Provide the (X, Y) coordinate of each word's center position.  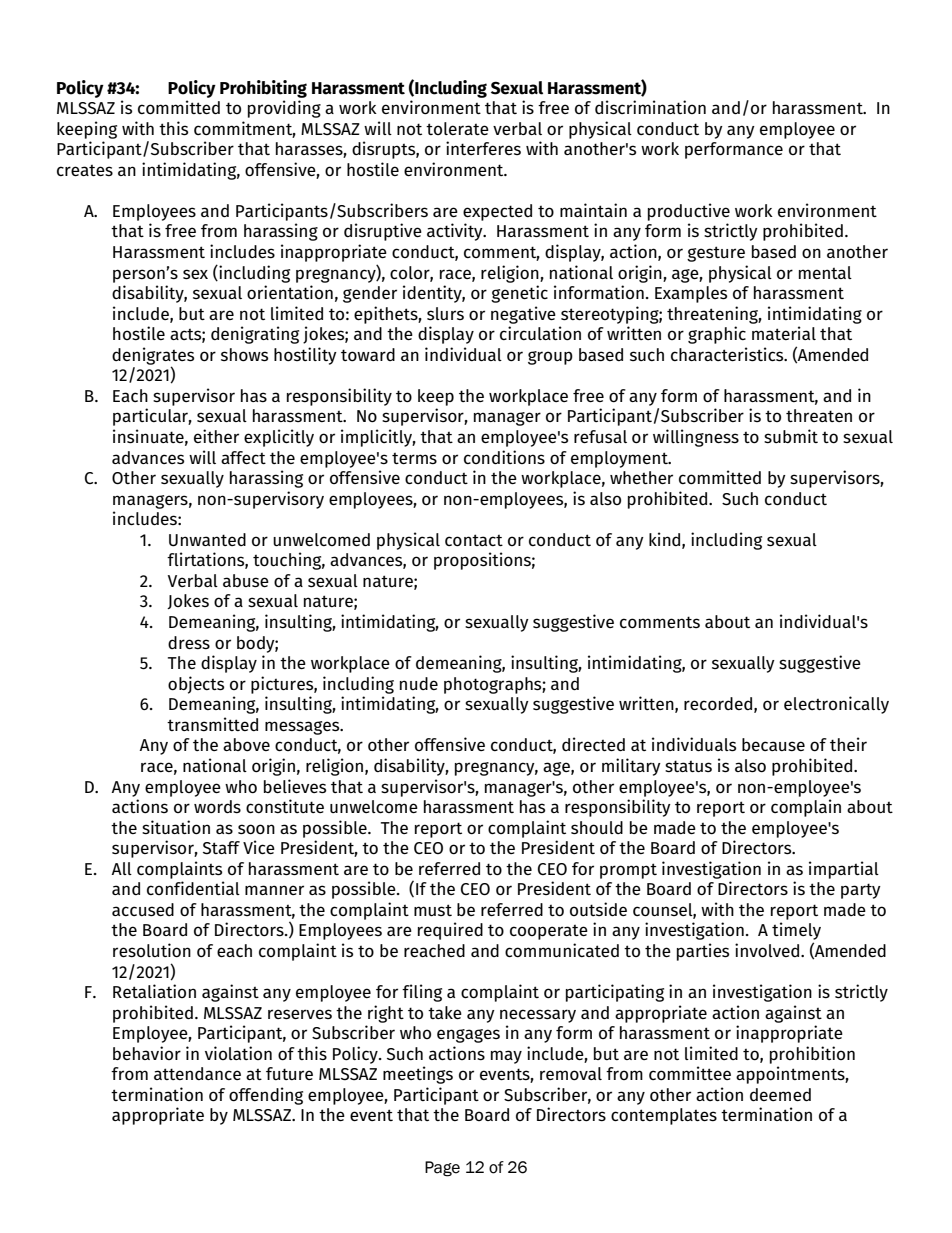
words (217, 807)
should (597, 828)
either (216, 436)
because (773, 744)
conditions (504, 457)
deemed (780, 1094)
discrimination (650, 107)
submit (791, 436)
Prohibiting (263, 89)
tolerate (457, 128)
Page (442, 1169)
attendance (197, 1073)
